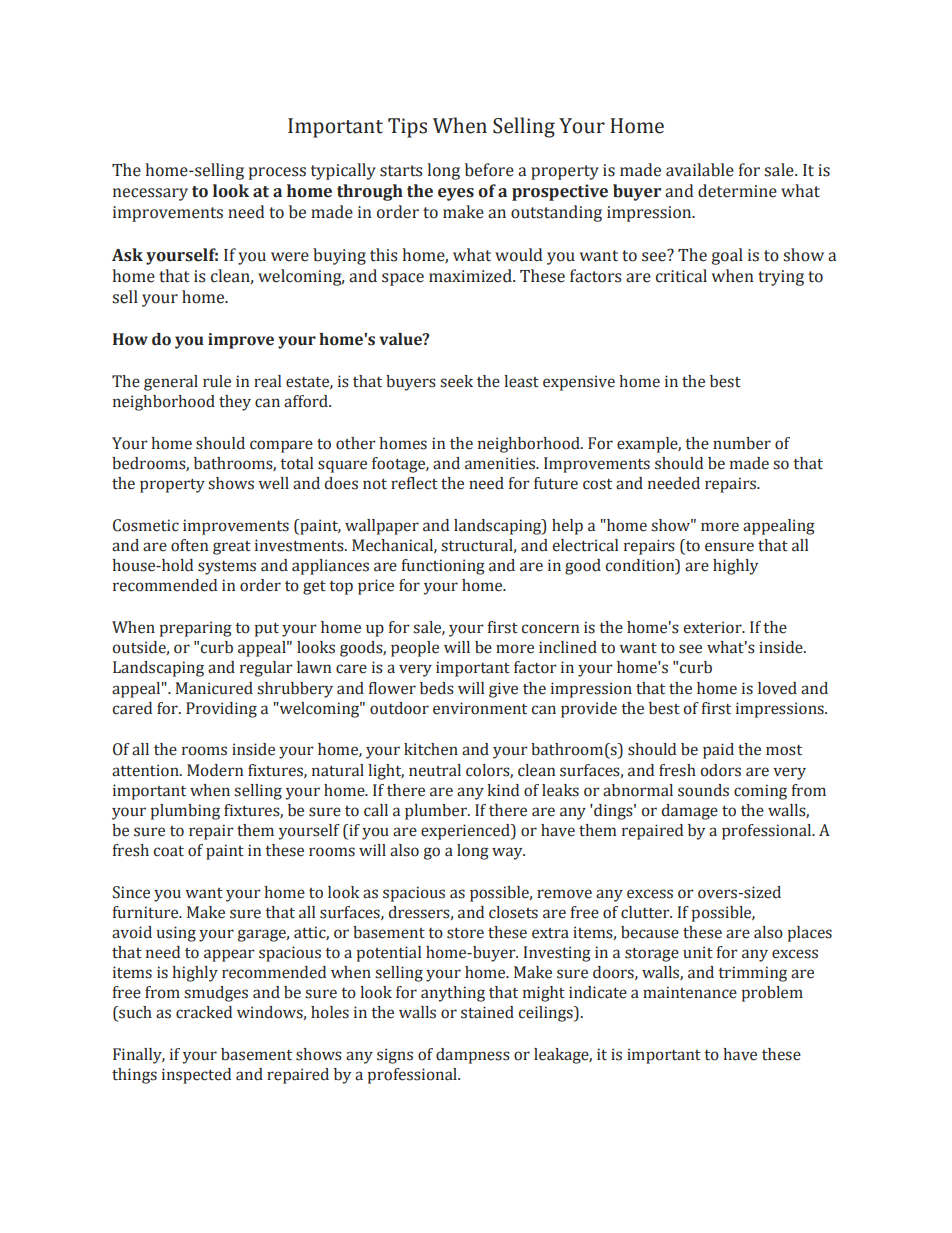 This screenshot has height=1233, width=952. What do you see at coordinates (217, 381) in the screenshot?
I see `rule` at bounding box center [217, 381].
